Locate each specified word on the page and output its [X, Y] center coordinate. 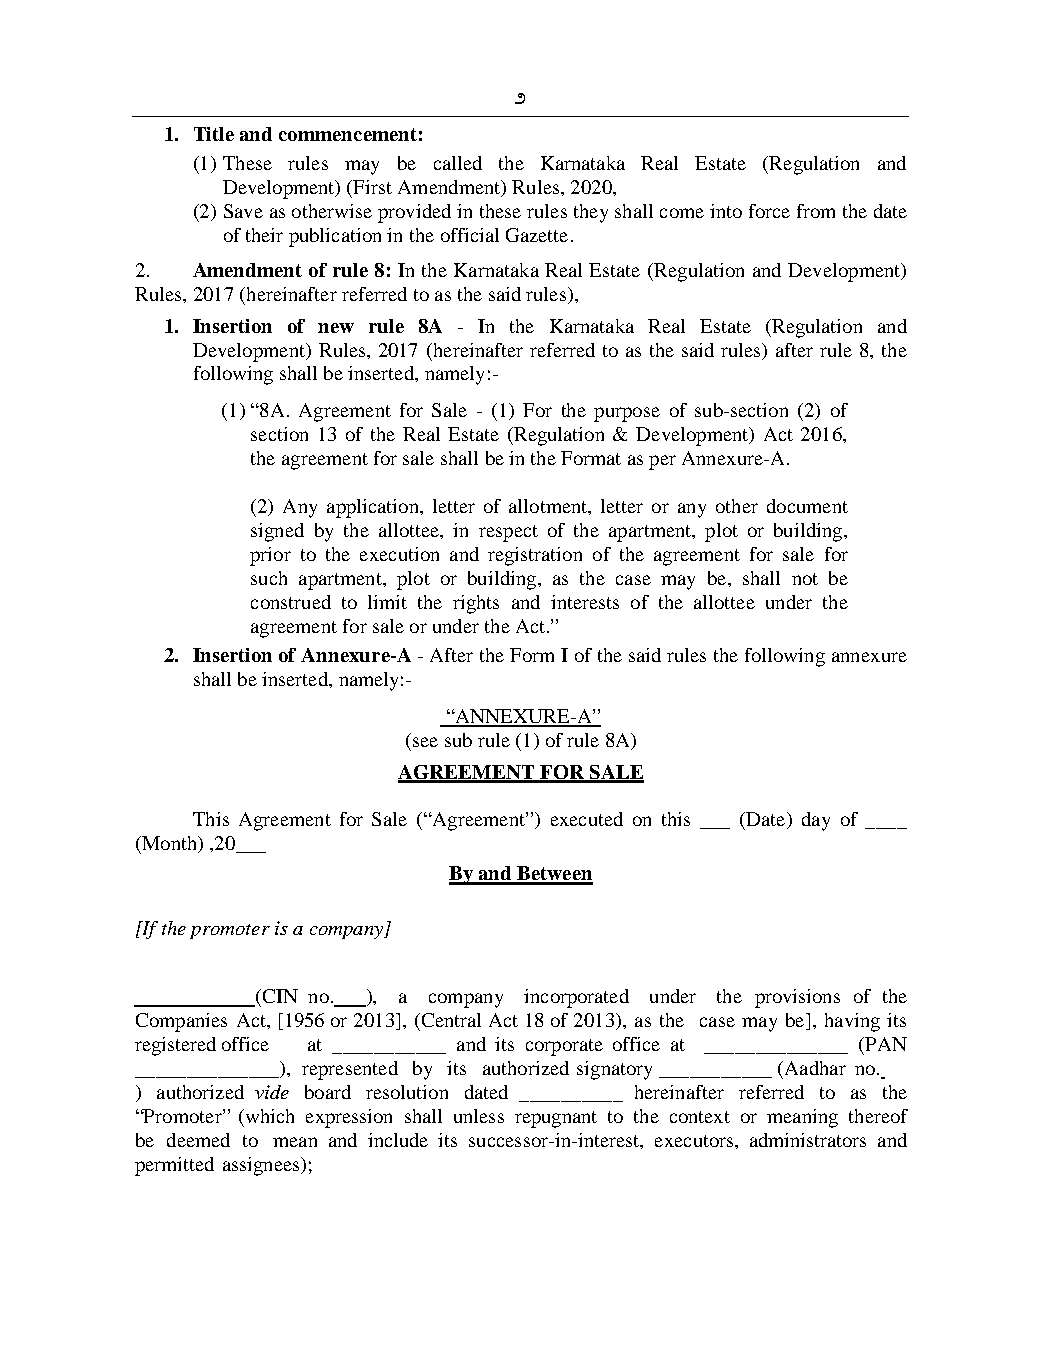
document [807, 506]
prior [270, 556]
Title [214, 134]
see [425, 742]
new [336, 328]
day [816, 821]
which [268, 1116]
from [816, 211]
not [805, 579]
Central [451, 1020]
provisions [797, 998]
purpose [627, 414]
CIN [279, 996]
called [458, 163]
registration [535, 556]
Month [169, 844]
